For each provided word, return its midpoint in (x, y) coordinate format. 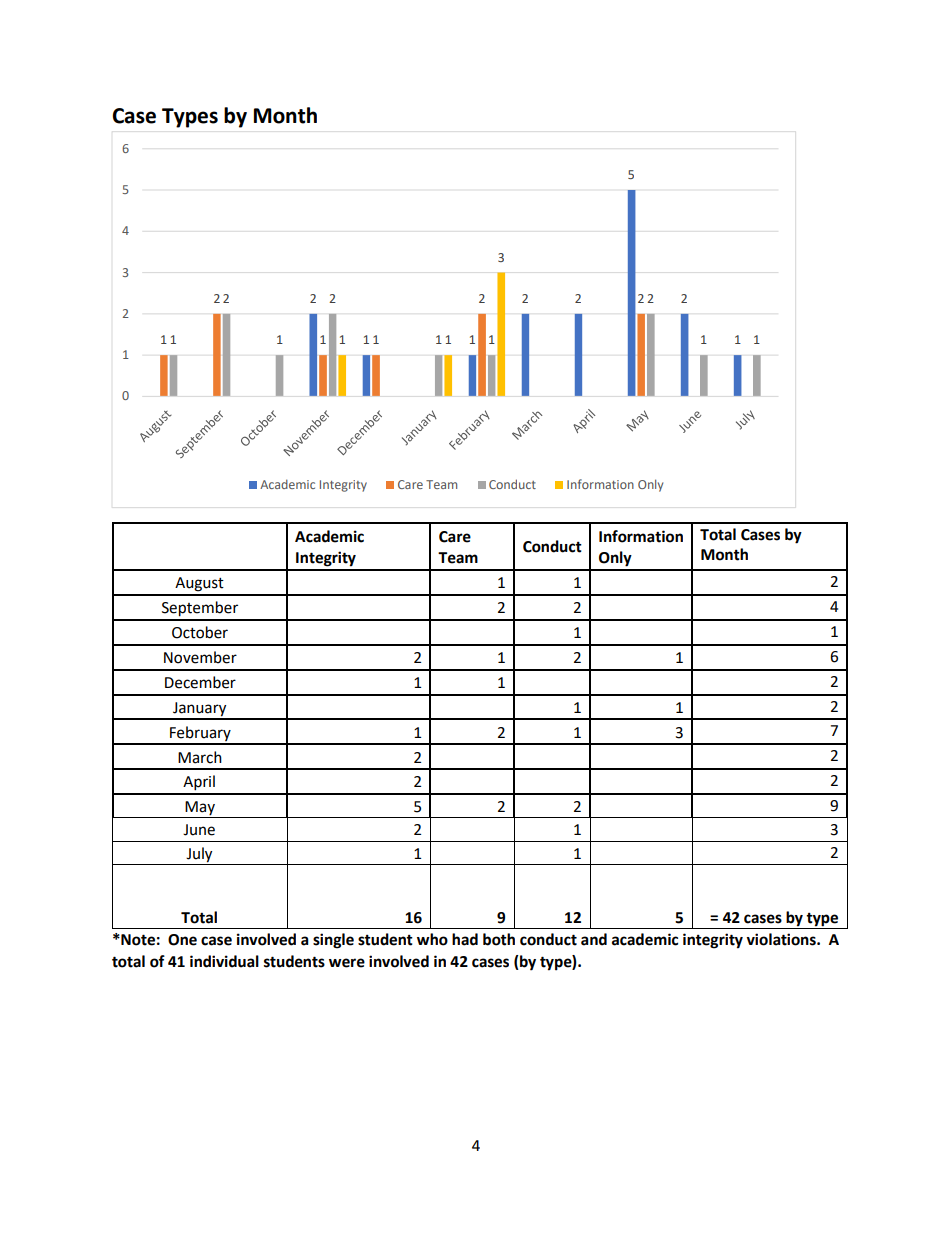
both (499, 939)
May (200, 809)
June (199, 830)
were (347, 963)
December (200, 682)
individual (224, 961)
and (594, 939)
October (200, 632)
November (200, 657)
